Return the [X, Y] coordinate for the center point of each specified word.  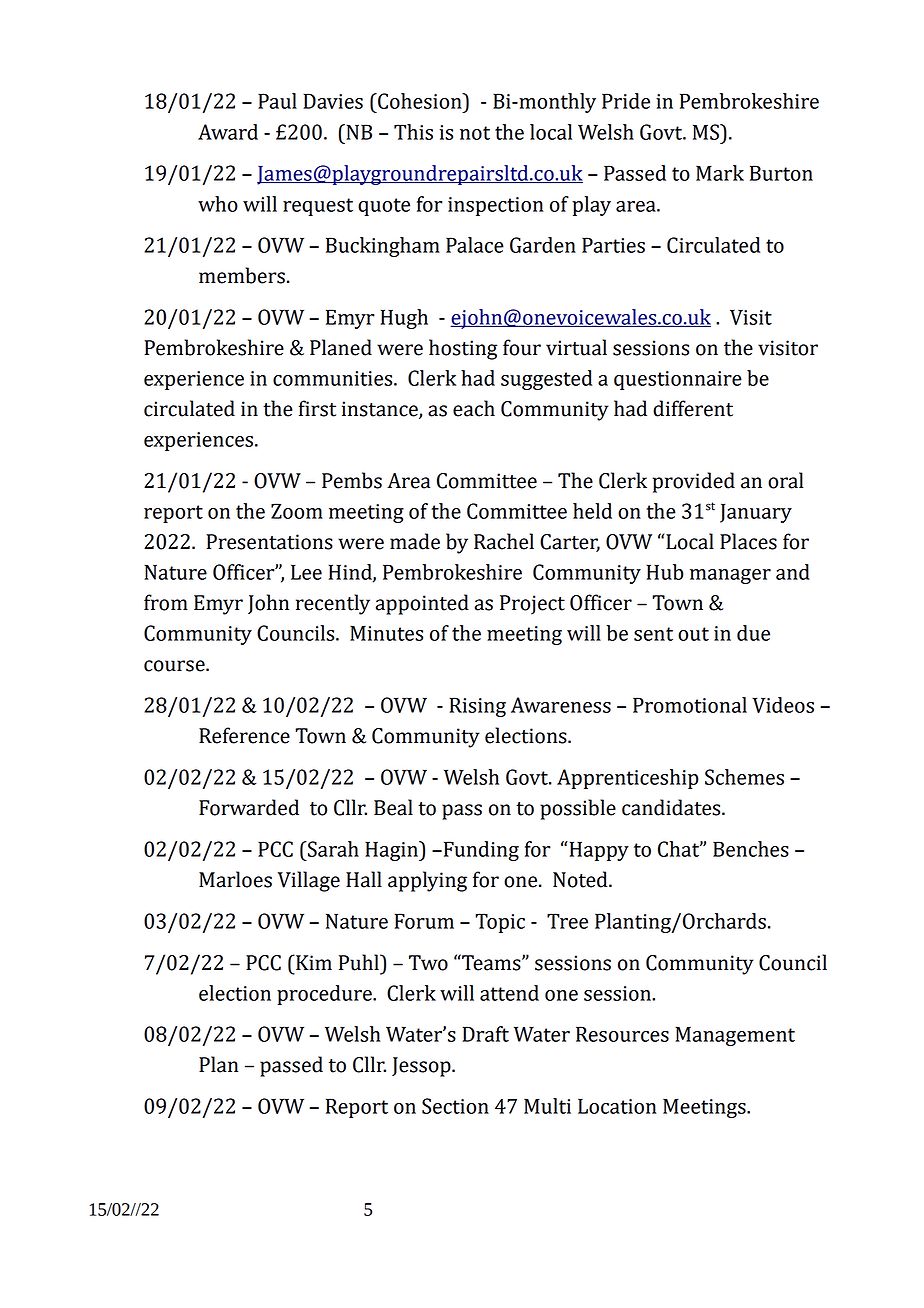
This [413, 132]
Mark [720, 173]
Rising [478, 707]
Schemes [744, 777]
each [474, 408]
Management [735, 1036]
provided [694, 482]
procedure [325, 995]
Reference [244, 735]
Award [228, 132]
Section [455, 1106]
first [317, 408]
